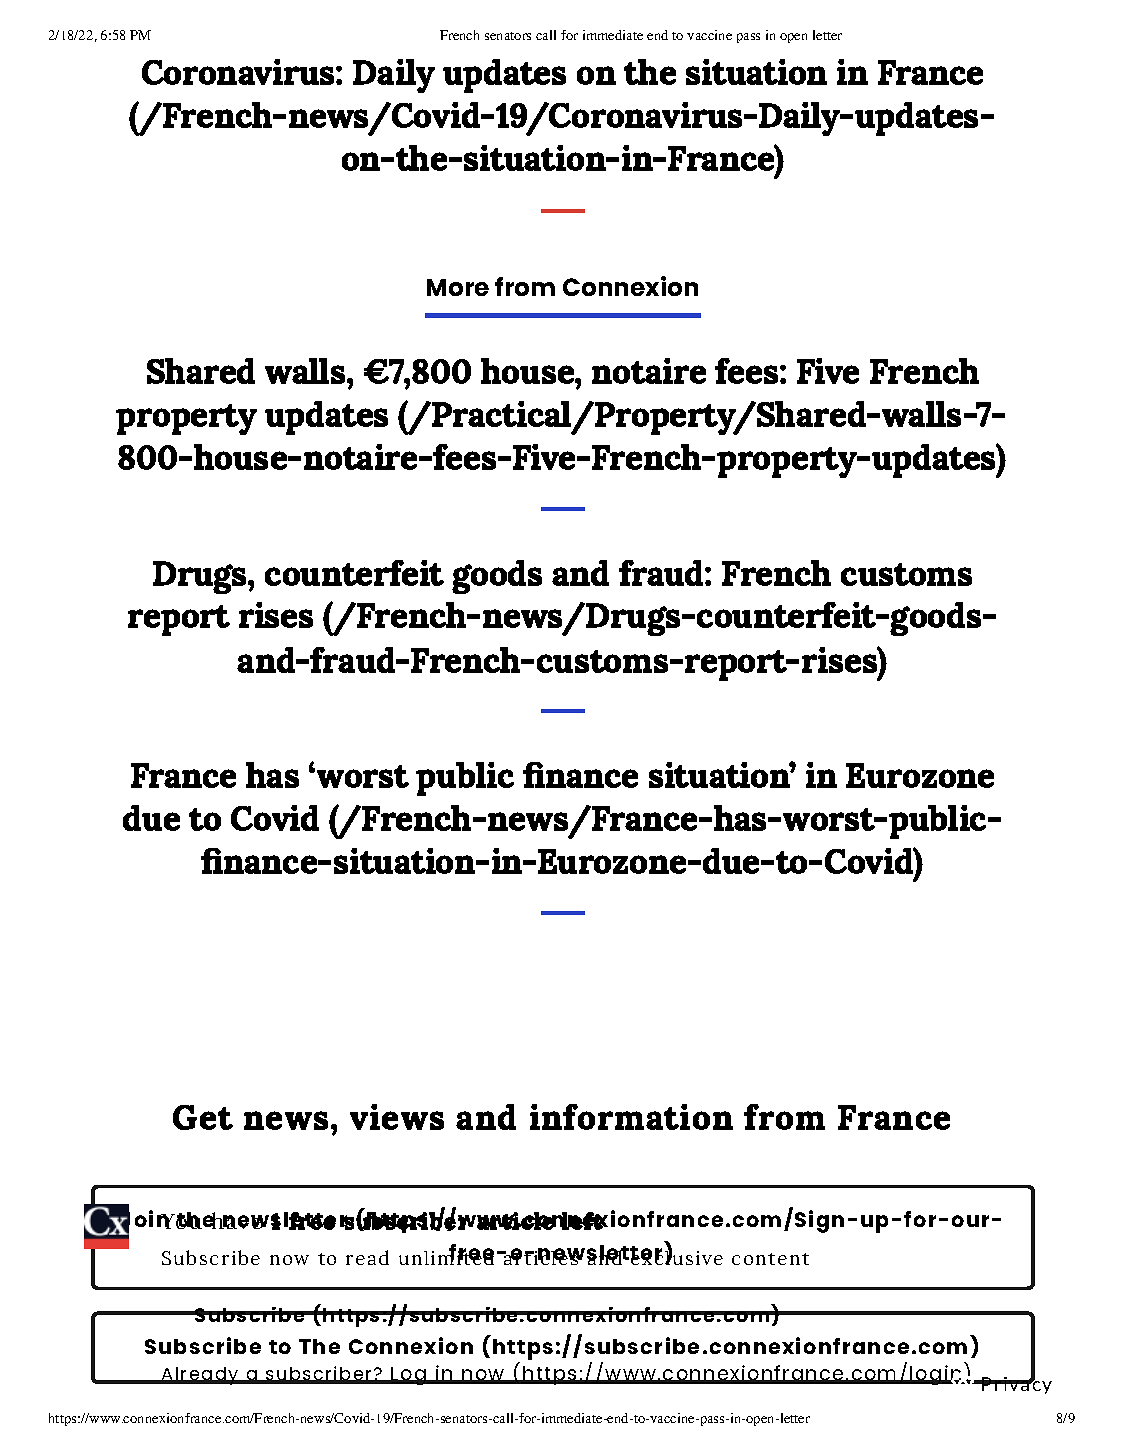  I want to click on unlimited, so click(446, 1256).
